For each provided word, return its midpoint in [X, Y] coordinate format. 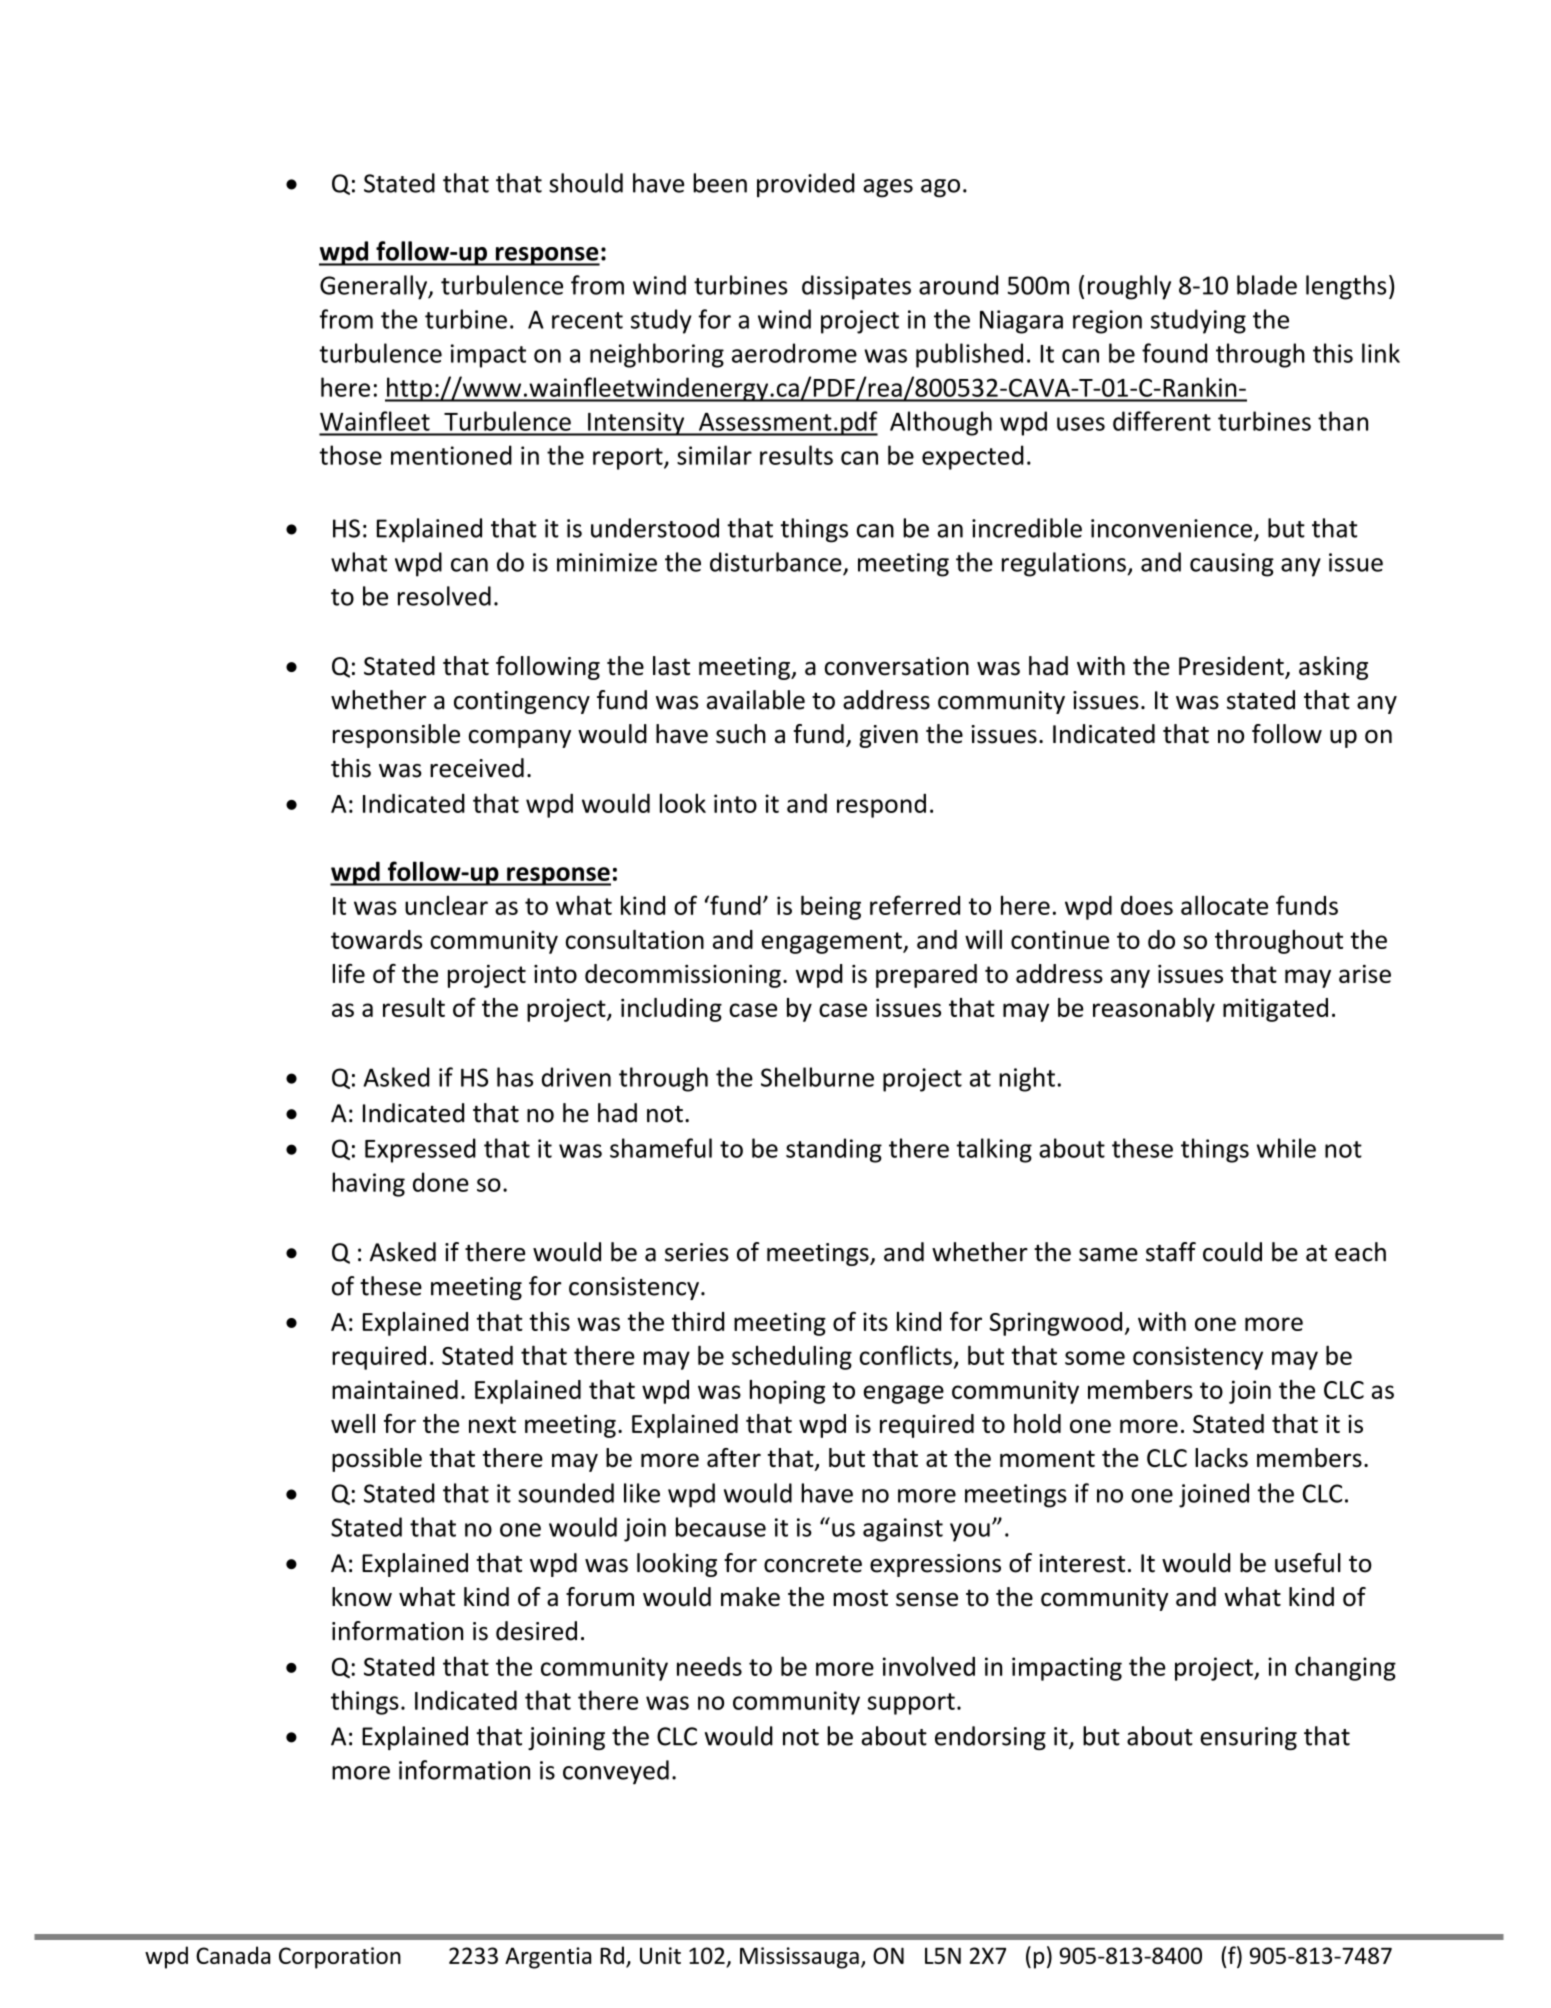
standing [834, 1150]
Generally [375, 287]
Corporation [340, 1958]
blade [1267, 285]
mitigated [1275, 1010]
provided [806, 185]
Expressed [420, 1150]
